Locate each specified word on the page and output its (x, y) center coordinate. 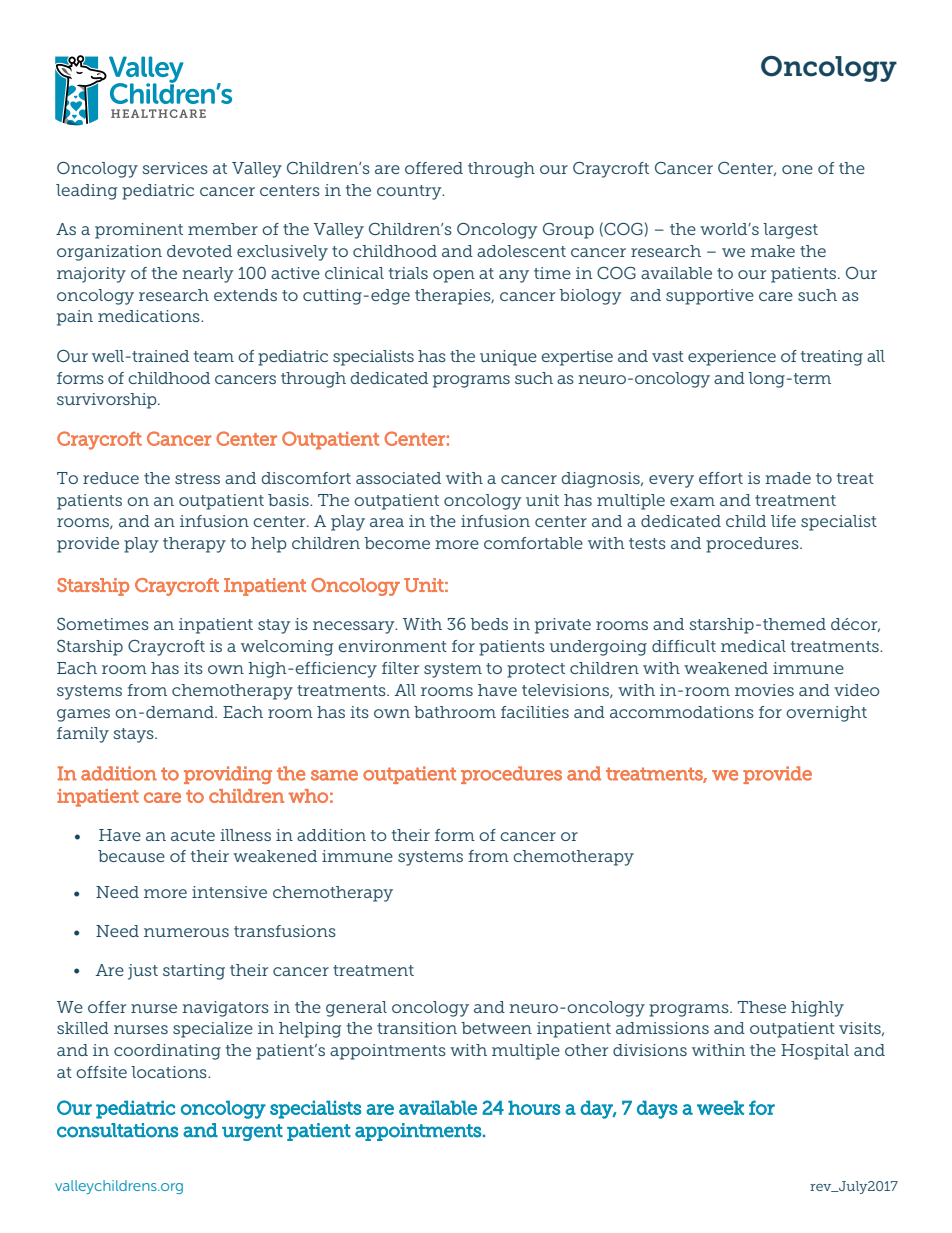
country (410, 192)
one (797, 169)
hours (534, 1107)
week (720, 1107)
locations (170, 1072)
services (175, 168)
